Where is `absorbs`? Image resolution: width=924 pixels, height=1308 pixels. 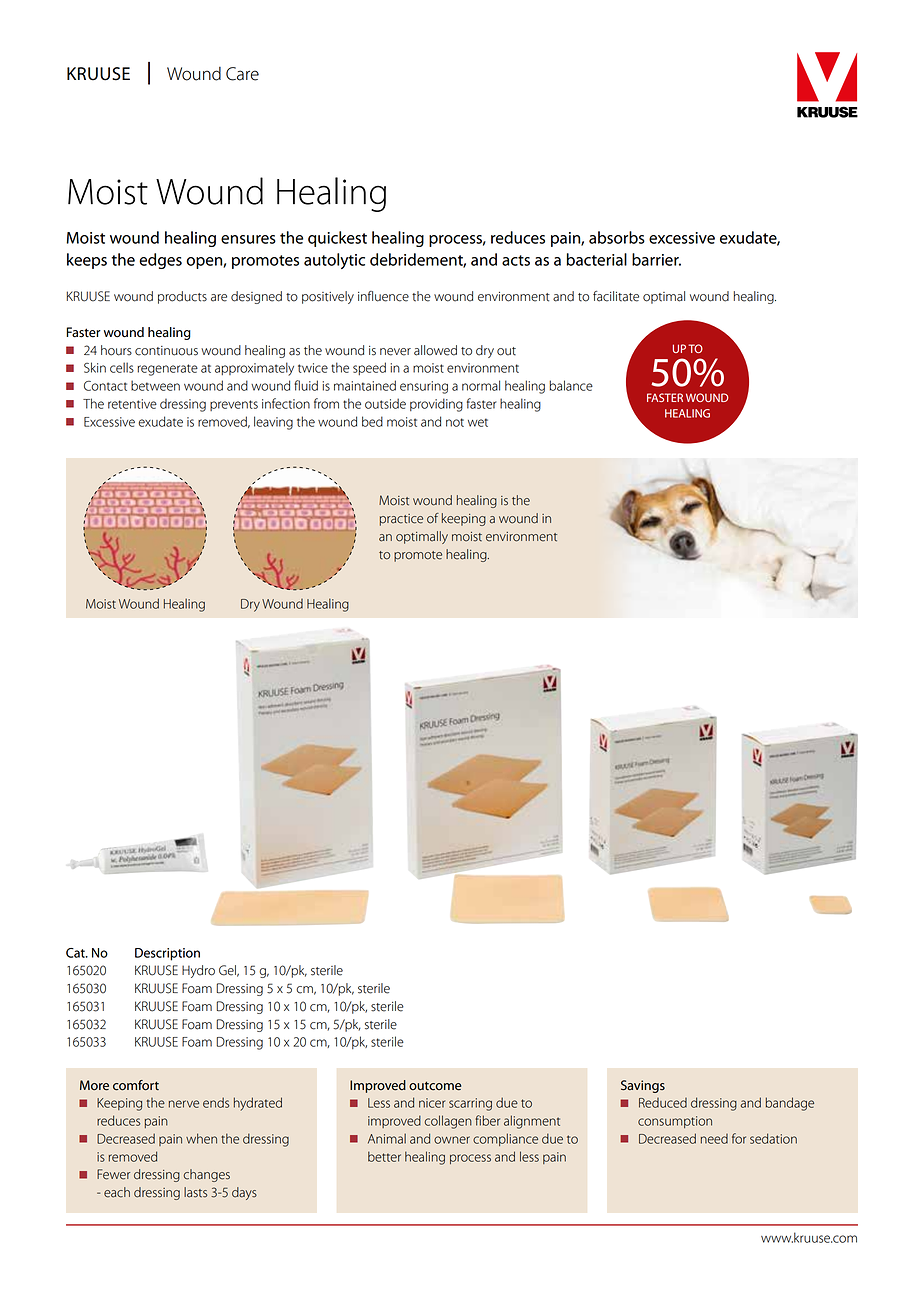
absorbs is located at coordinates (617, 237).
